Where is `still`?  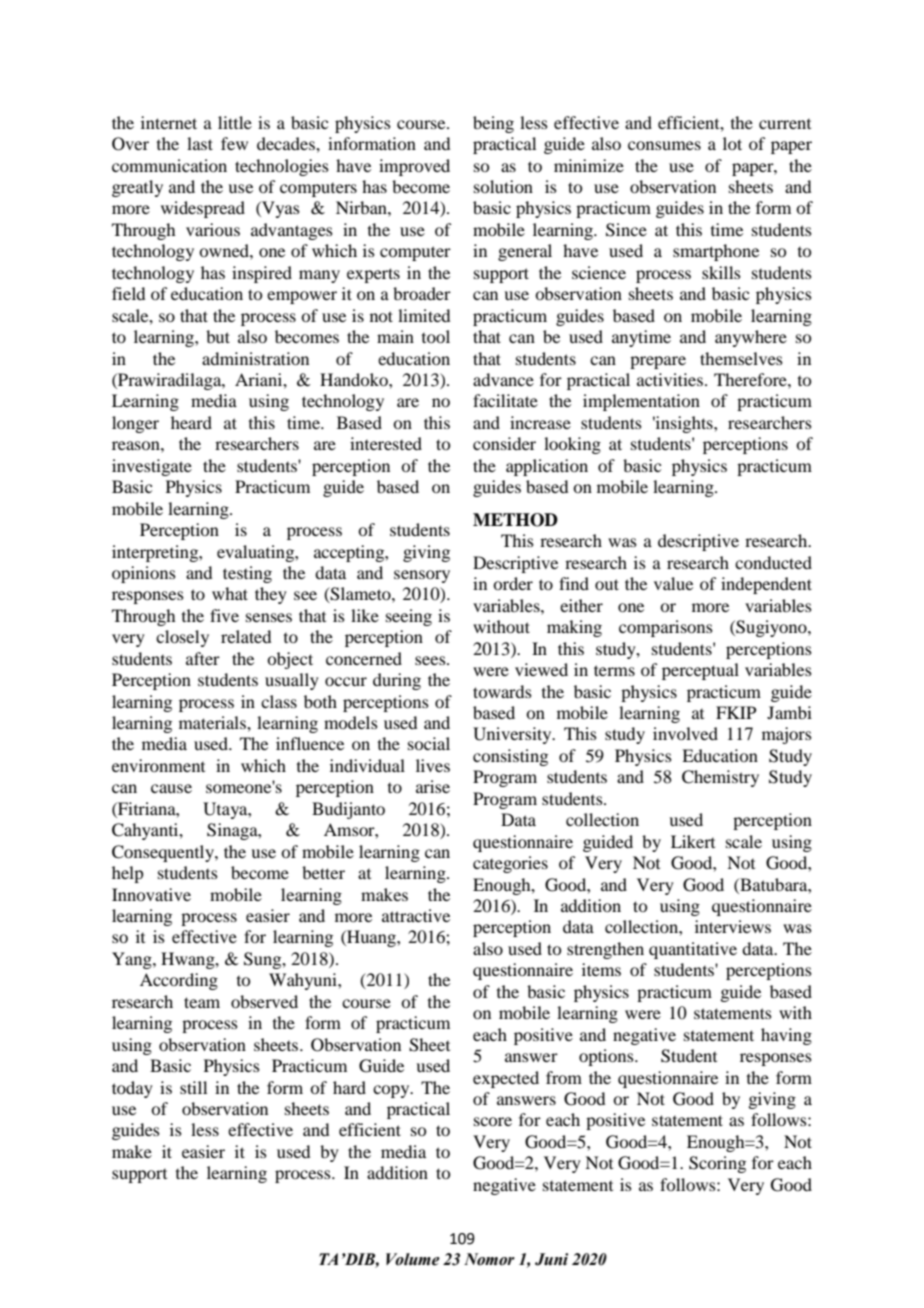 still is located at coordinates (193, 1087).
